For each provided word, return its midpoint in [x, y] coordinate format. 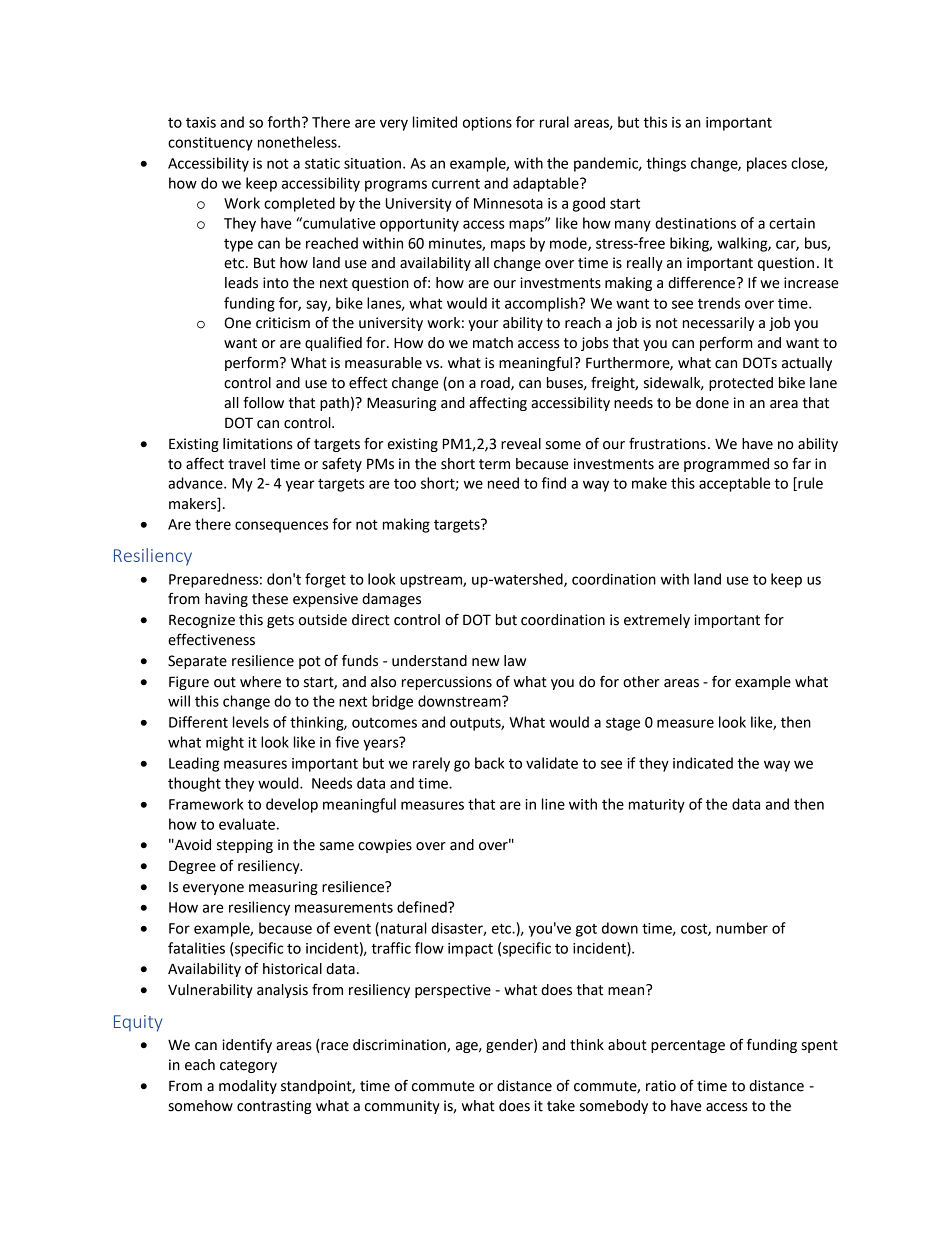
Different [198, 722]
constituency [210, 144]
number [742, 928]
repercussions [447, 683]
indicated [703, 763]
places [767, 164]
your [483, 325]
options [487, 124]
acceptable [734, 484]
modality [248, 1087]
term [494, 464]
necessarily [718, 324]
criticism [283, 323]
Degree [192, 867]
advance [196, 483]
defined [423, 907]
